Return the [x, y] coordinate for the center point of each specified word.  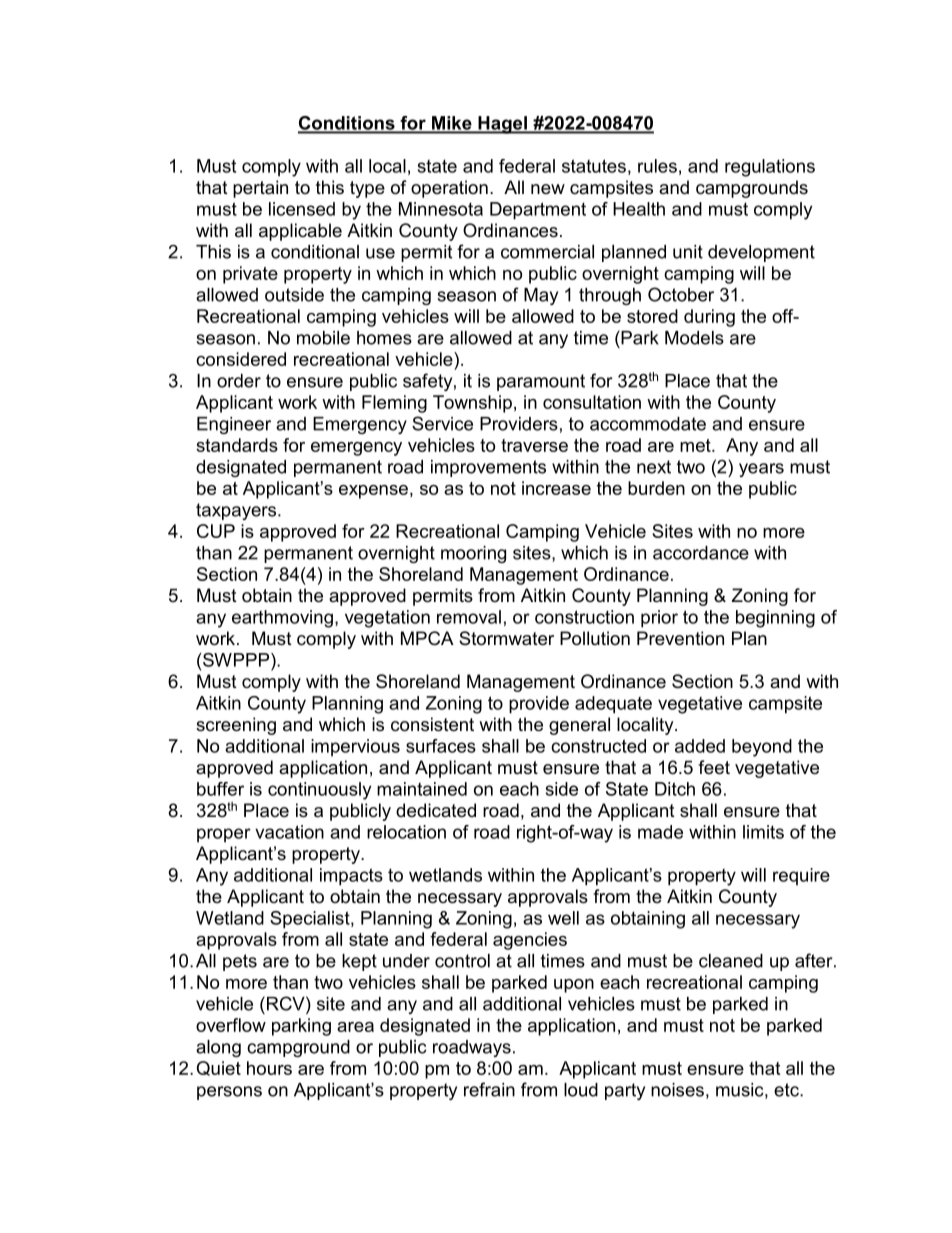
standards [237, 445]
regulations [770, 168]
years [761, 470]
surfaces [441, 746]
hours [269, 1068]
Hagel [502, 125]
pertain [260, 189]
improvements [488, 468]
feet [714, 767]
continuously [319, 791]
